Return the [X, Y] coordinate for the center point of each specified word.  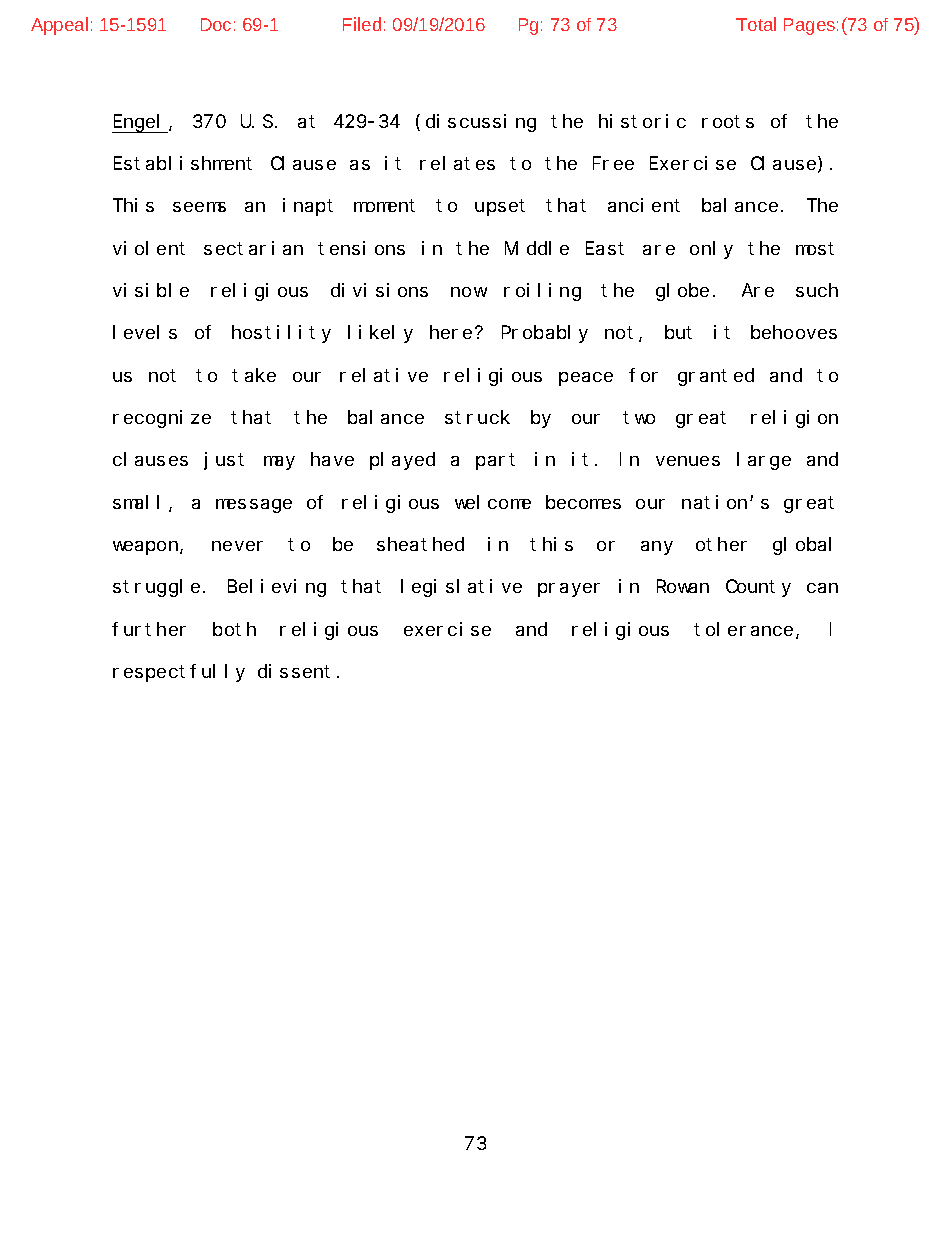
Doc [216, 24]
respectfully [179, 673]
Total [756, 24]
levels [145, 332]
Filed [362, 24]
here [451, 332]
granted [716, 377]
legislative [461, 588]
